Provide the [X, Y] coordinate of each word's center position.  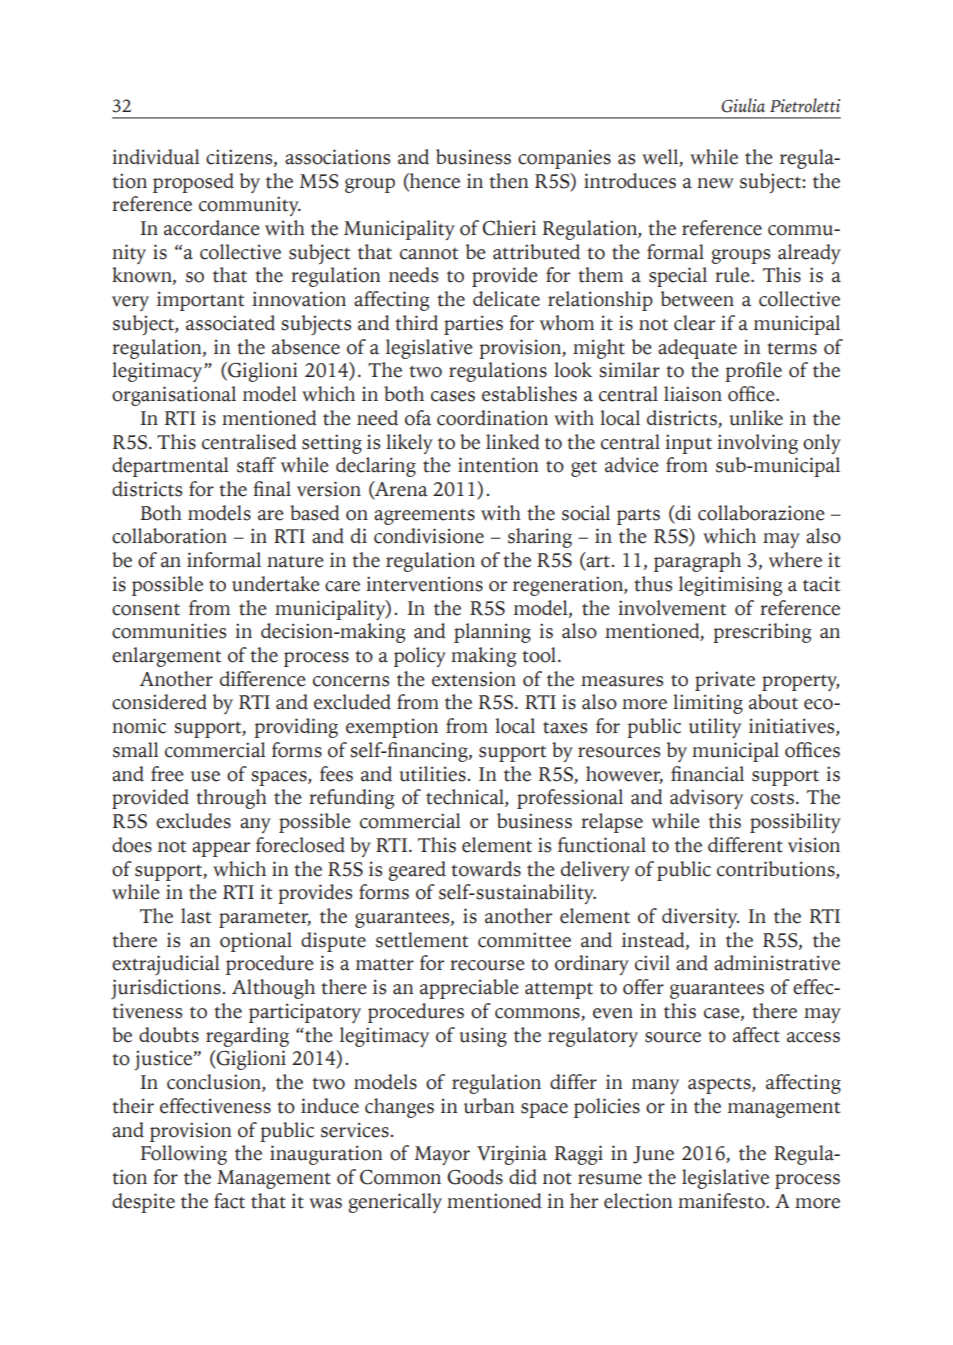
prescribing [762, 633]
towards [486, 869]
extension [474, 679]
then [508, 181]
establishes [529, 394]
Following [184, 1155]
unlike [756, 418]
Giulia [743, 105]
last [196, 916]
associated [230, 323]
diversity [700, 918]
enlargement [166, 657]
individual [156, 157]
